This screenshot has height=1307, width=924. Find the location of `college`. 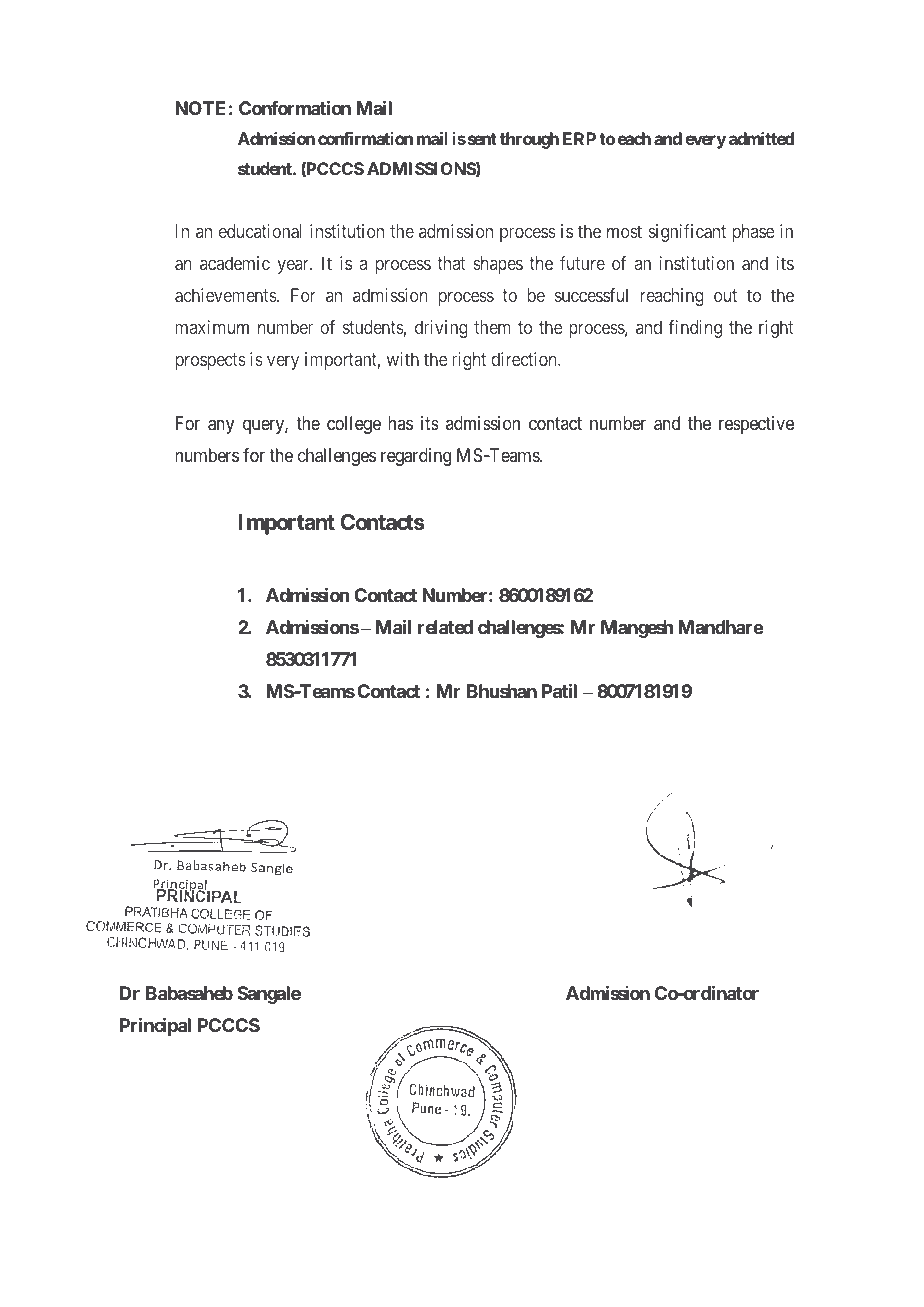

college is located at coordinates (354, 425).
